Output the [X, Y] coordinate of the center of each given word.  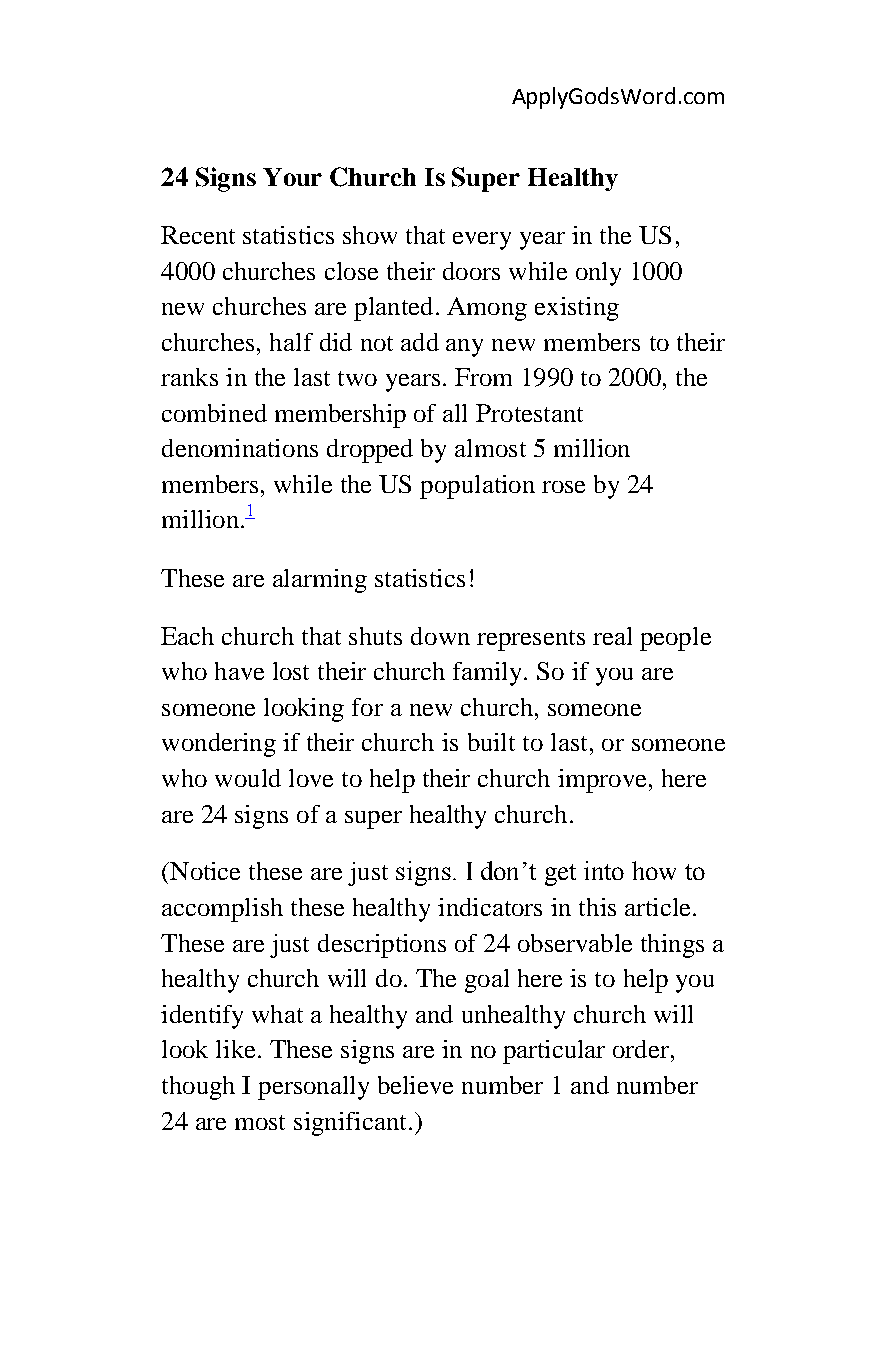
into [604, 870]
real [612, 636]
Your [292, 177]
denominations [240, 448]
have [239, 671]
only [598, 274]
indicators [490, 907]
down [440, 636]
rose [563, 487]
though [198, 1088]
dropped [370, 451]
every [482, 241]
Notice [204, 871]
